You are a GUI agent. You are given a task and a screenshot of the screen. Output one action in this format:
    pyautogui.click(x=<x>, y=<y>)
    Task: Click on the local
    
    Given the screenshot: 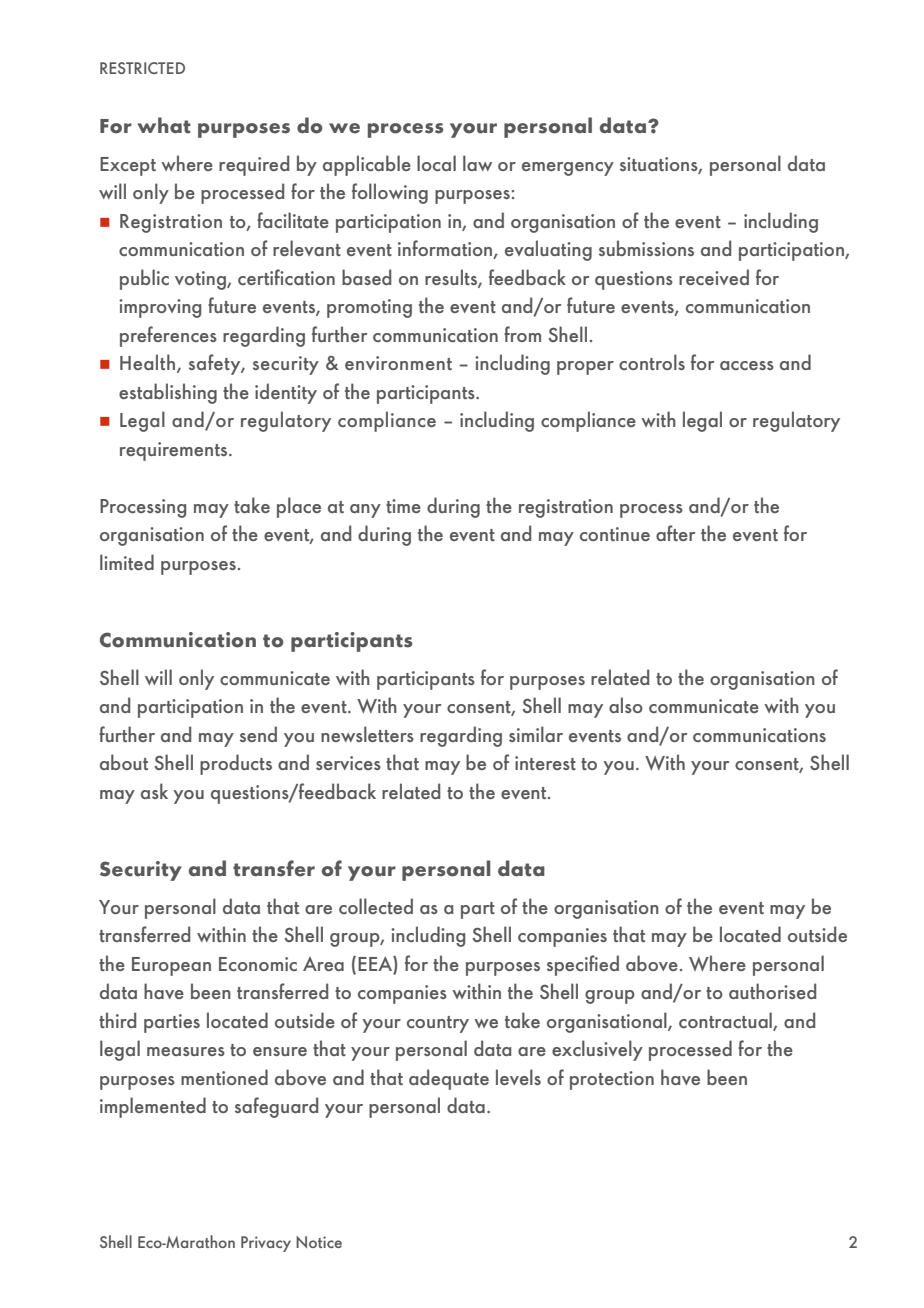 What is the action you would take?
    pyautogui.click(x=436, y=163)
